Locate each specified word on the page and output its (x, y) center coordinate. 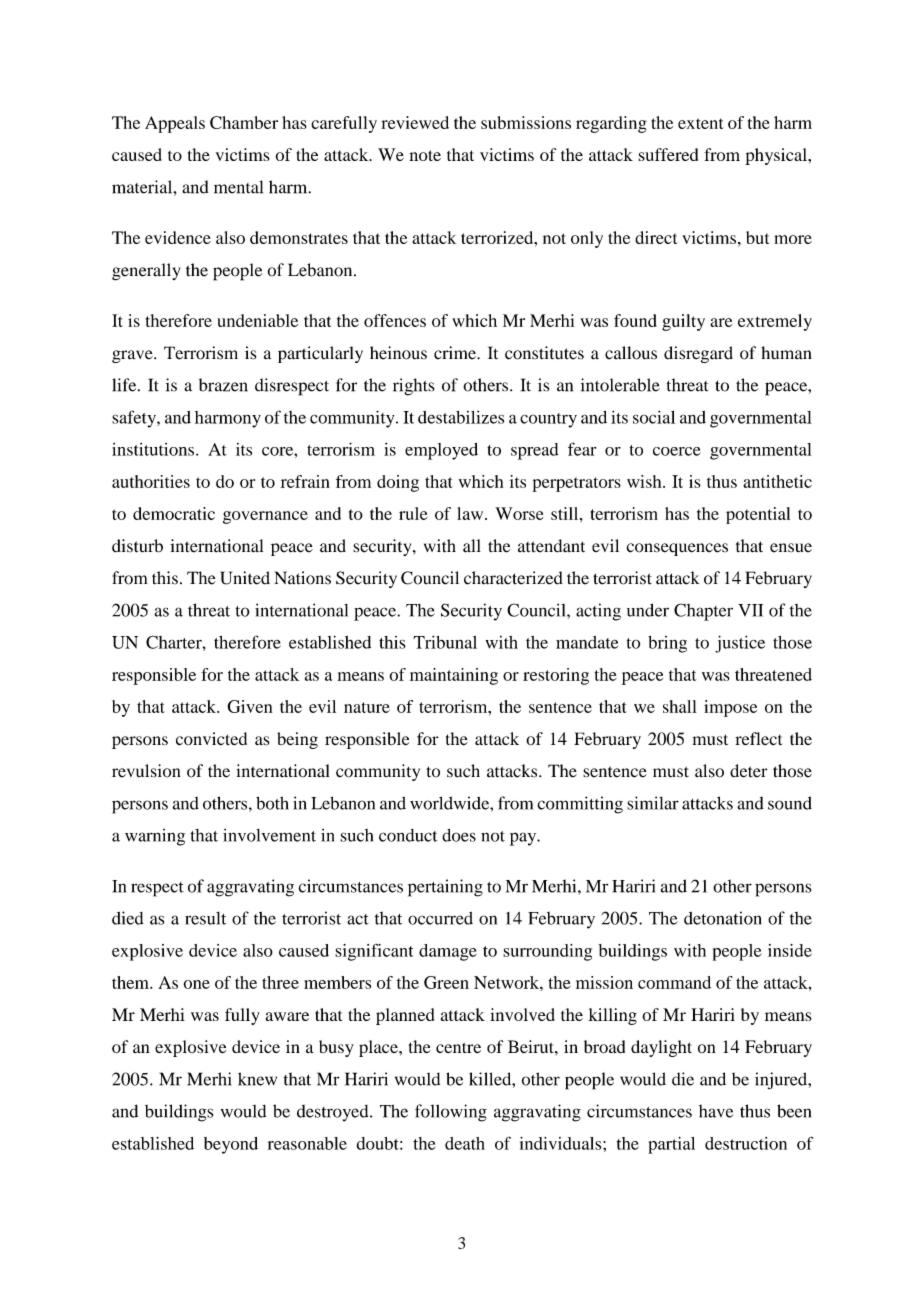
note (425, 155)
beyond (231, 1145)
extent (701, 123)
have (716, 1111)
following (451, 1113)
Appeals (175, 124)
